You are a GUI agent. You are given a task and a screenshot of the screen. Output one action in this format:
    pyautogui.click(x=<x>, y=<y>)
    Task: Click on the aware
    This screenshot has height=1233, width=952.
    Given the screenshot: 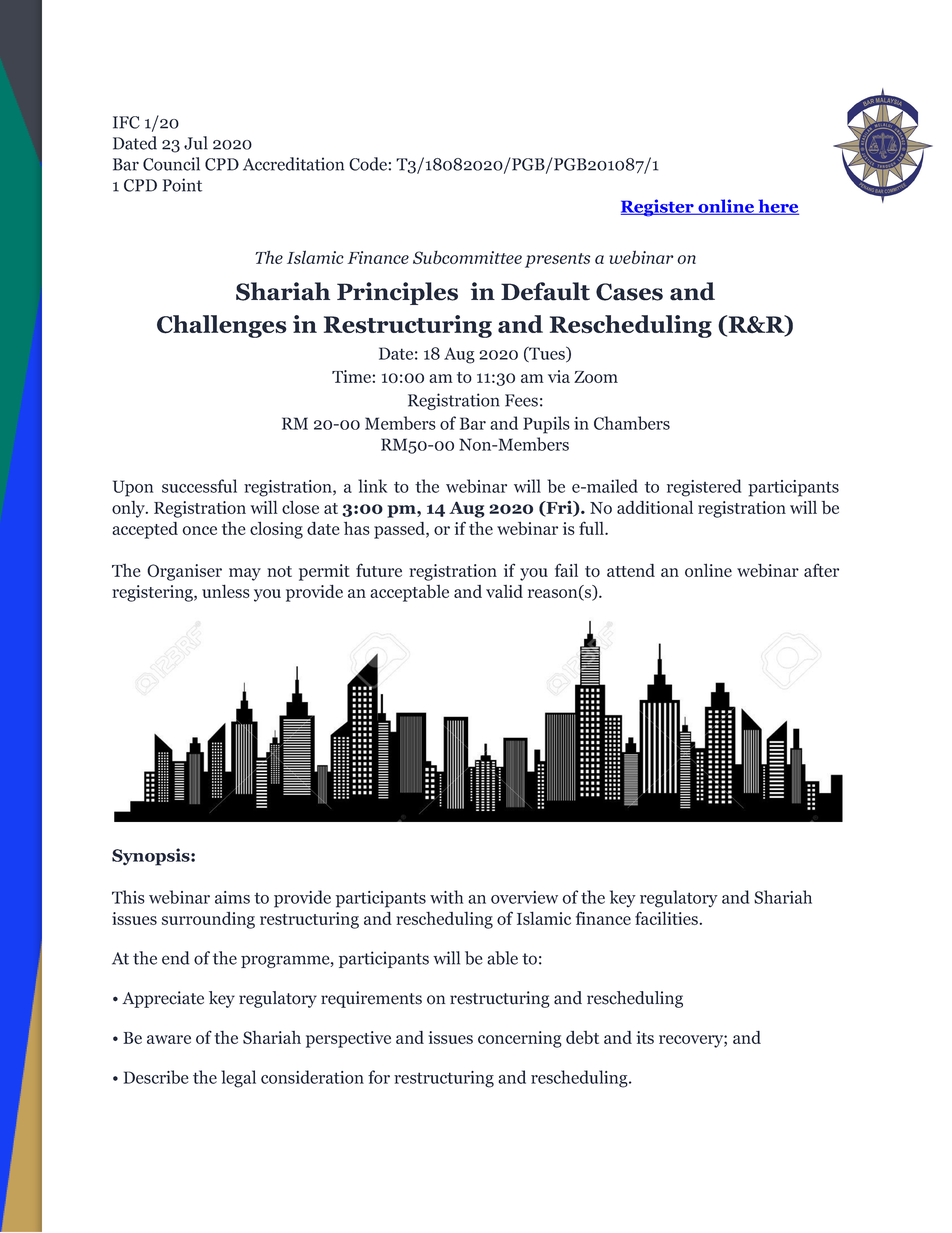 What is the action you would take?
    pyautogui.click(x=169, y=1039)
